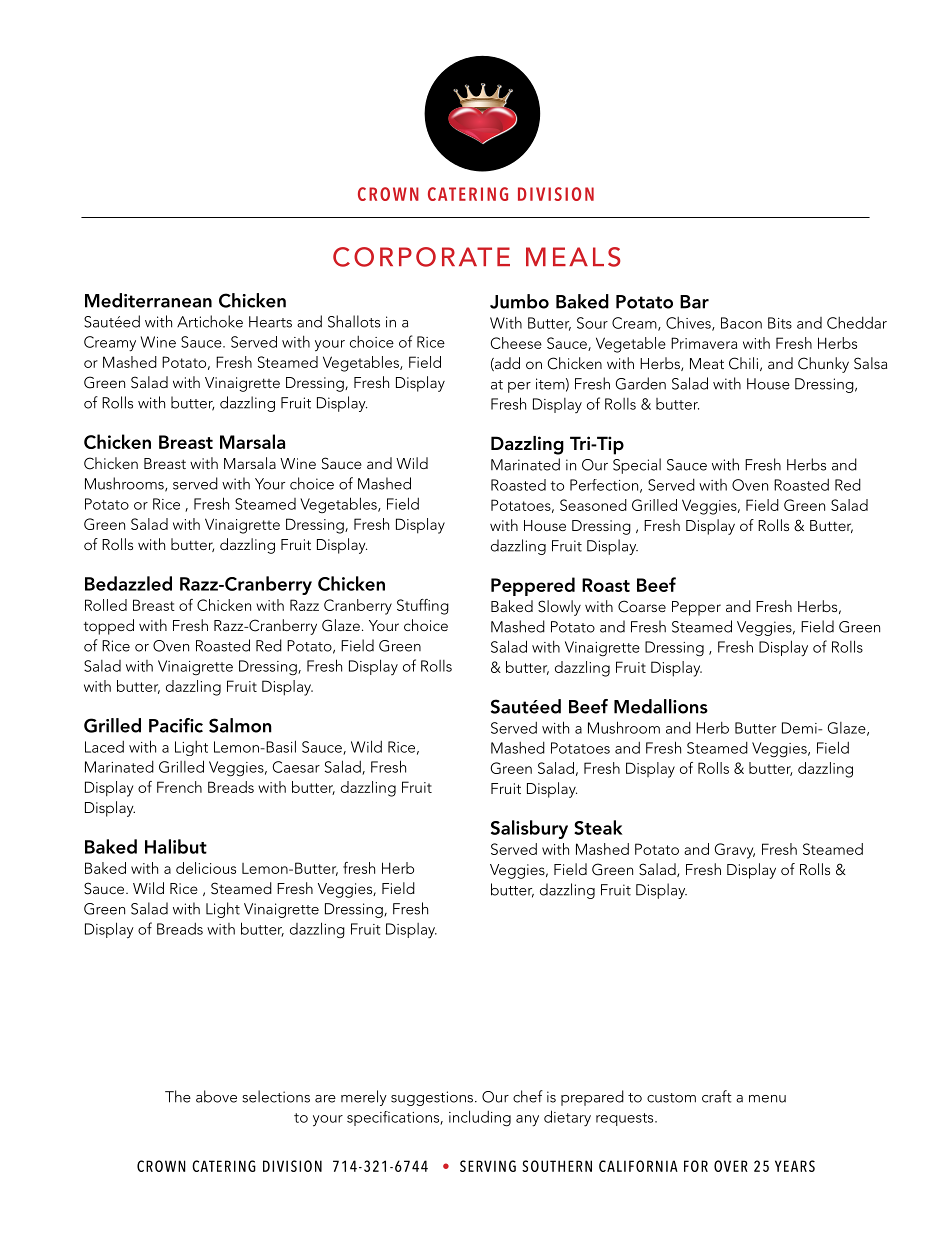  Describe the element at coordinates (206, 868) in the document. I see `delicious` at that location.
